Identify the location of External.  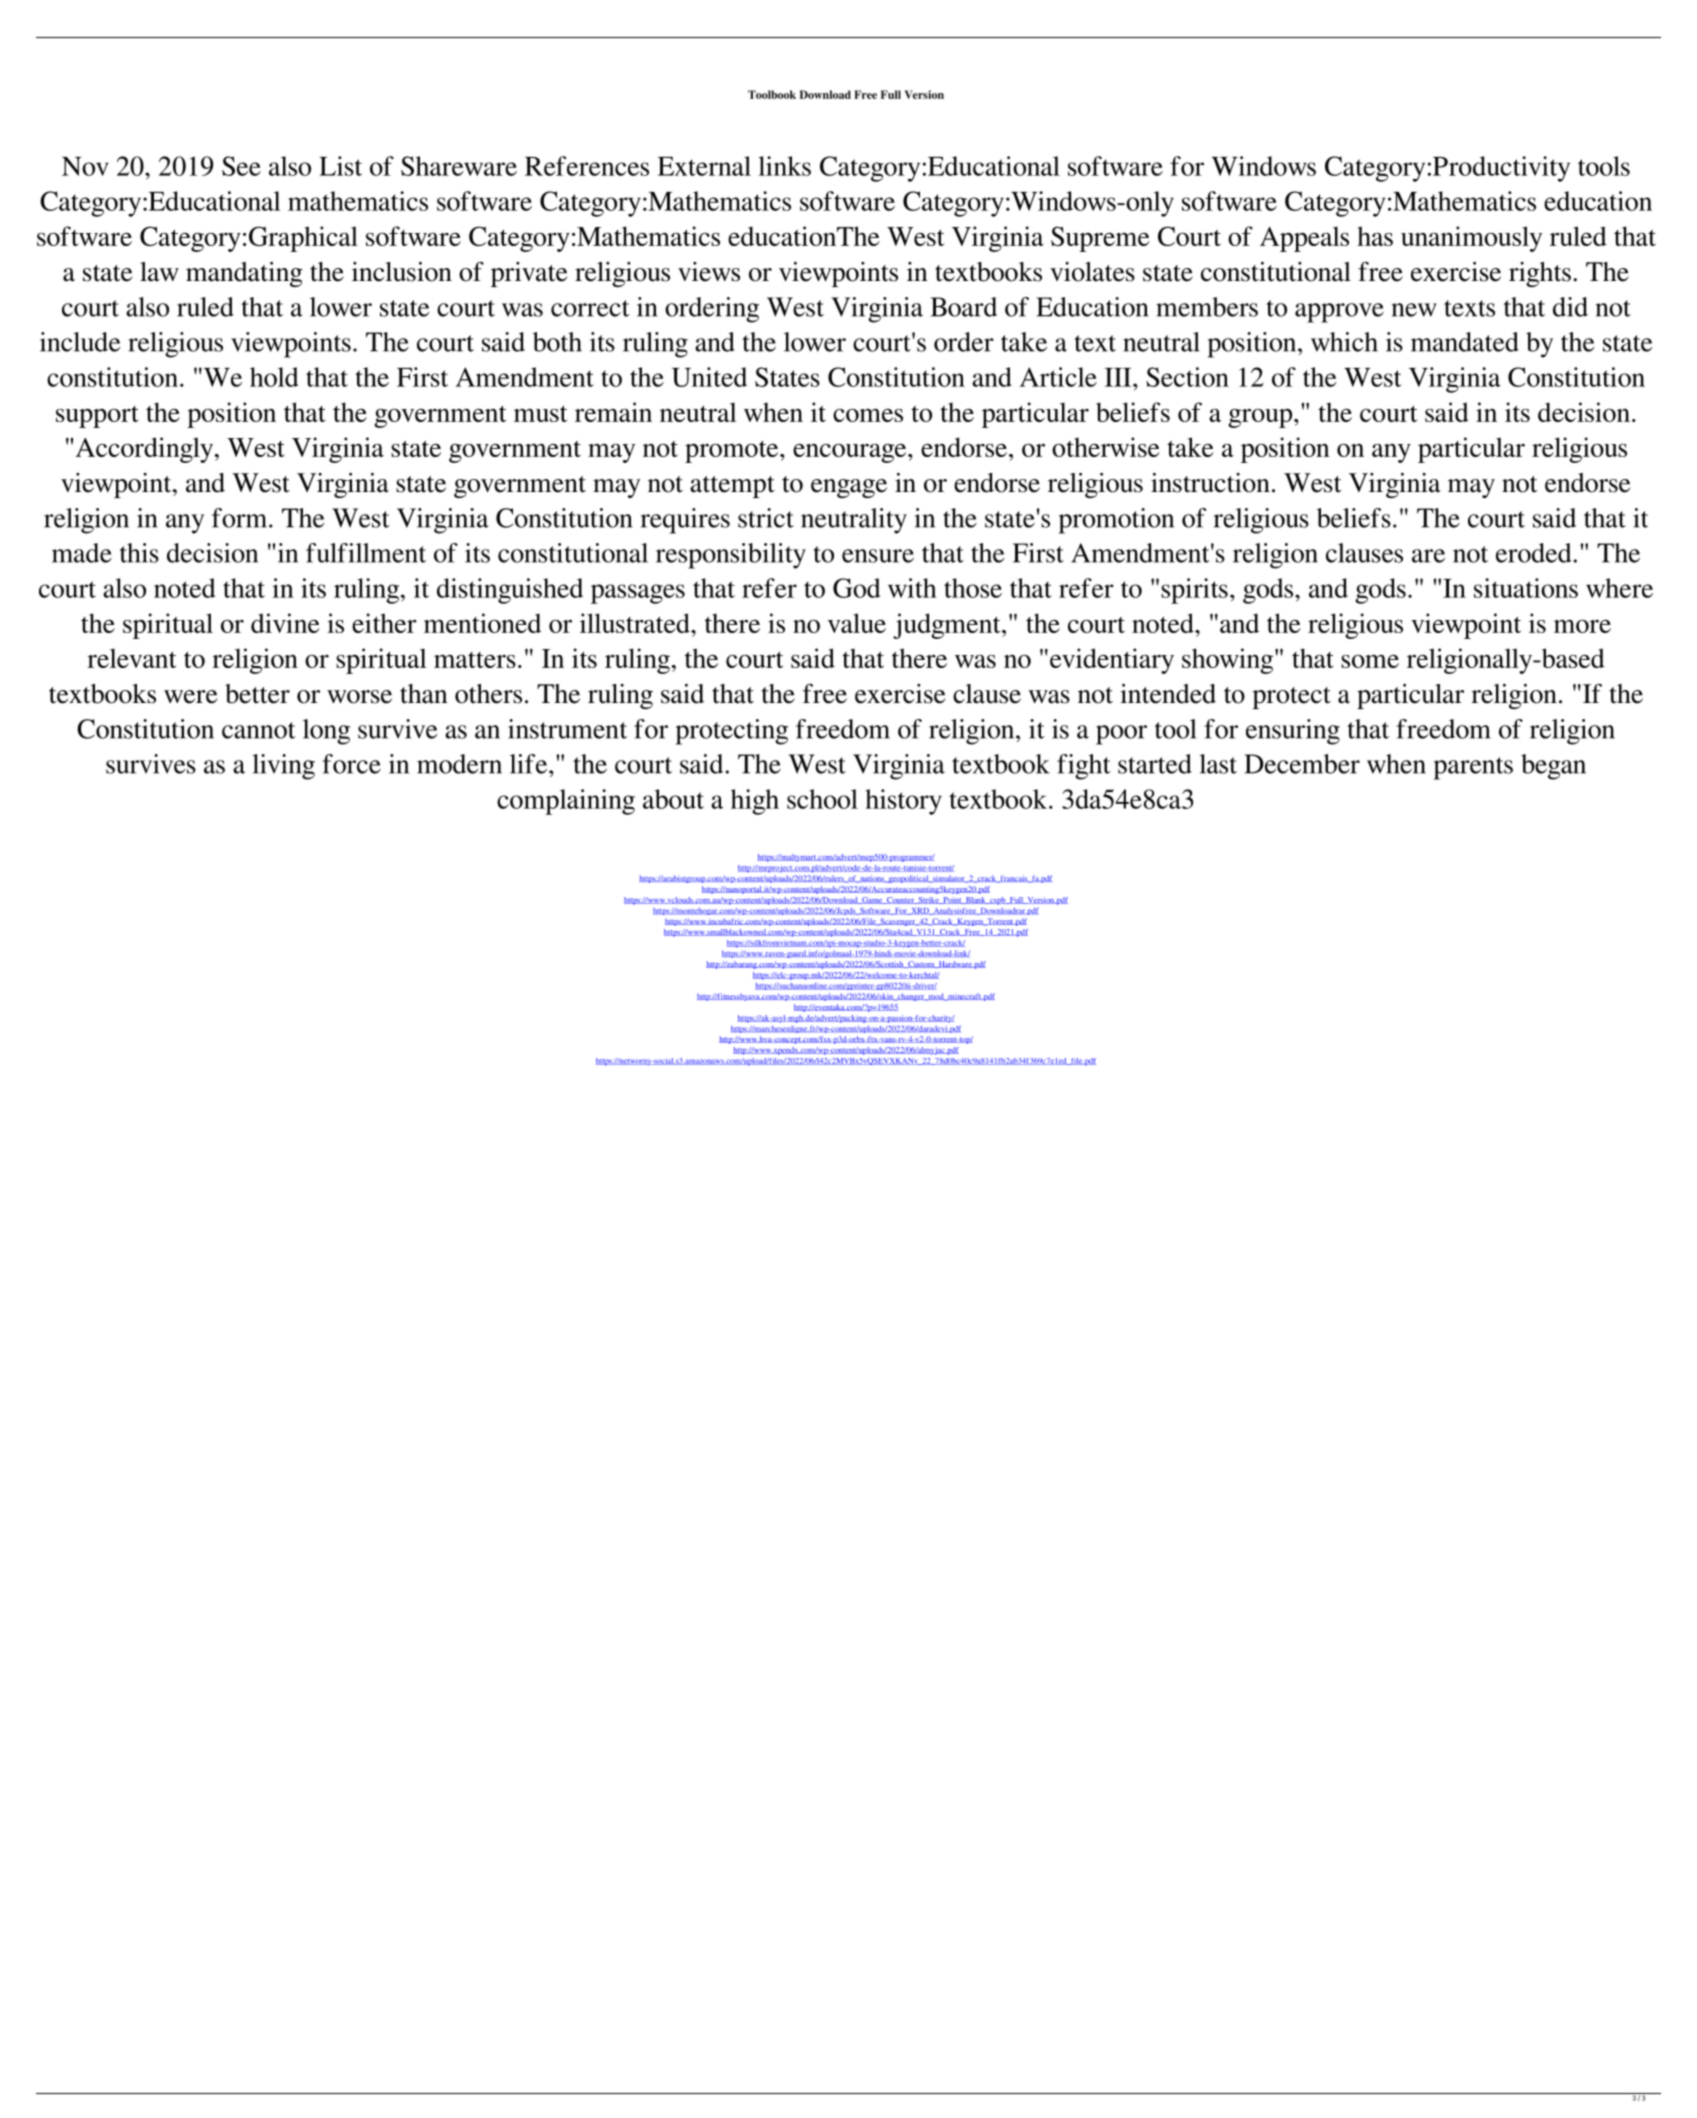
(704, 166).
